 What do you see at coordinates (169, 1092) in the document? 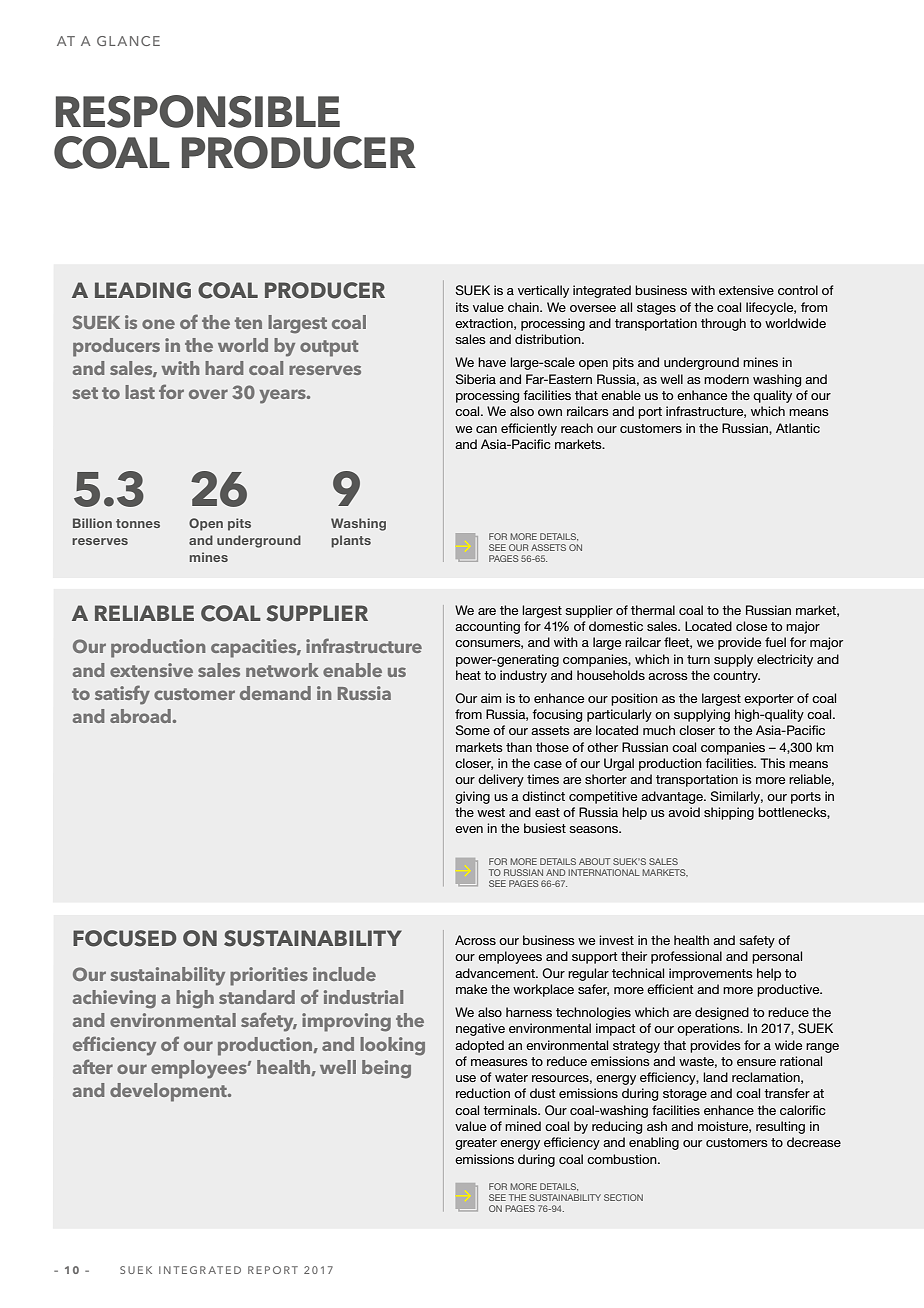
I see `development` at bounding box center [169, 1092].
